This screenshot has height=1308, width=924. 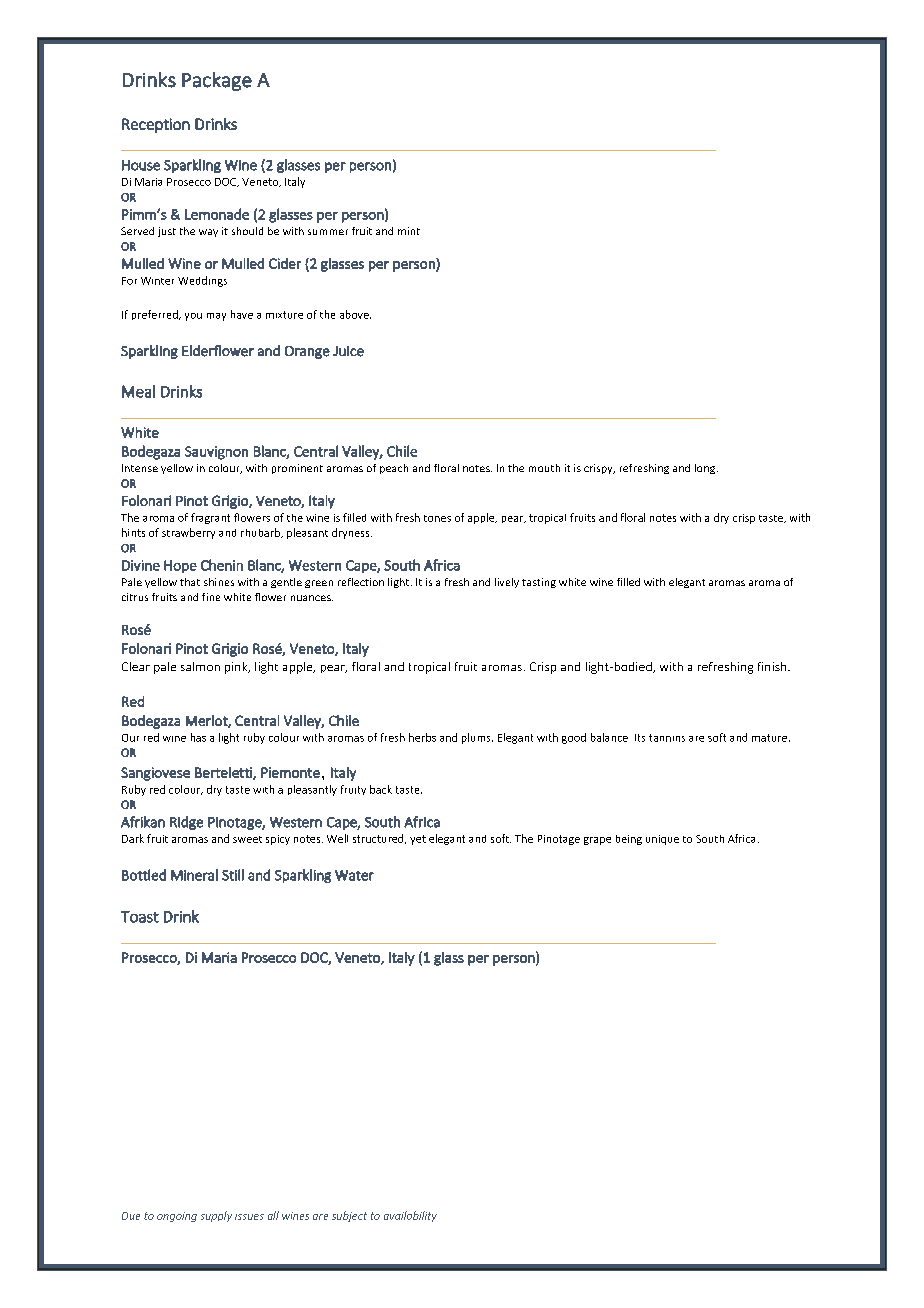 What do you see at coordinates (216, 317) in the screenshot?
I see `may` at bounding box center [216, 317].
